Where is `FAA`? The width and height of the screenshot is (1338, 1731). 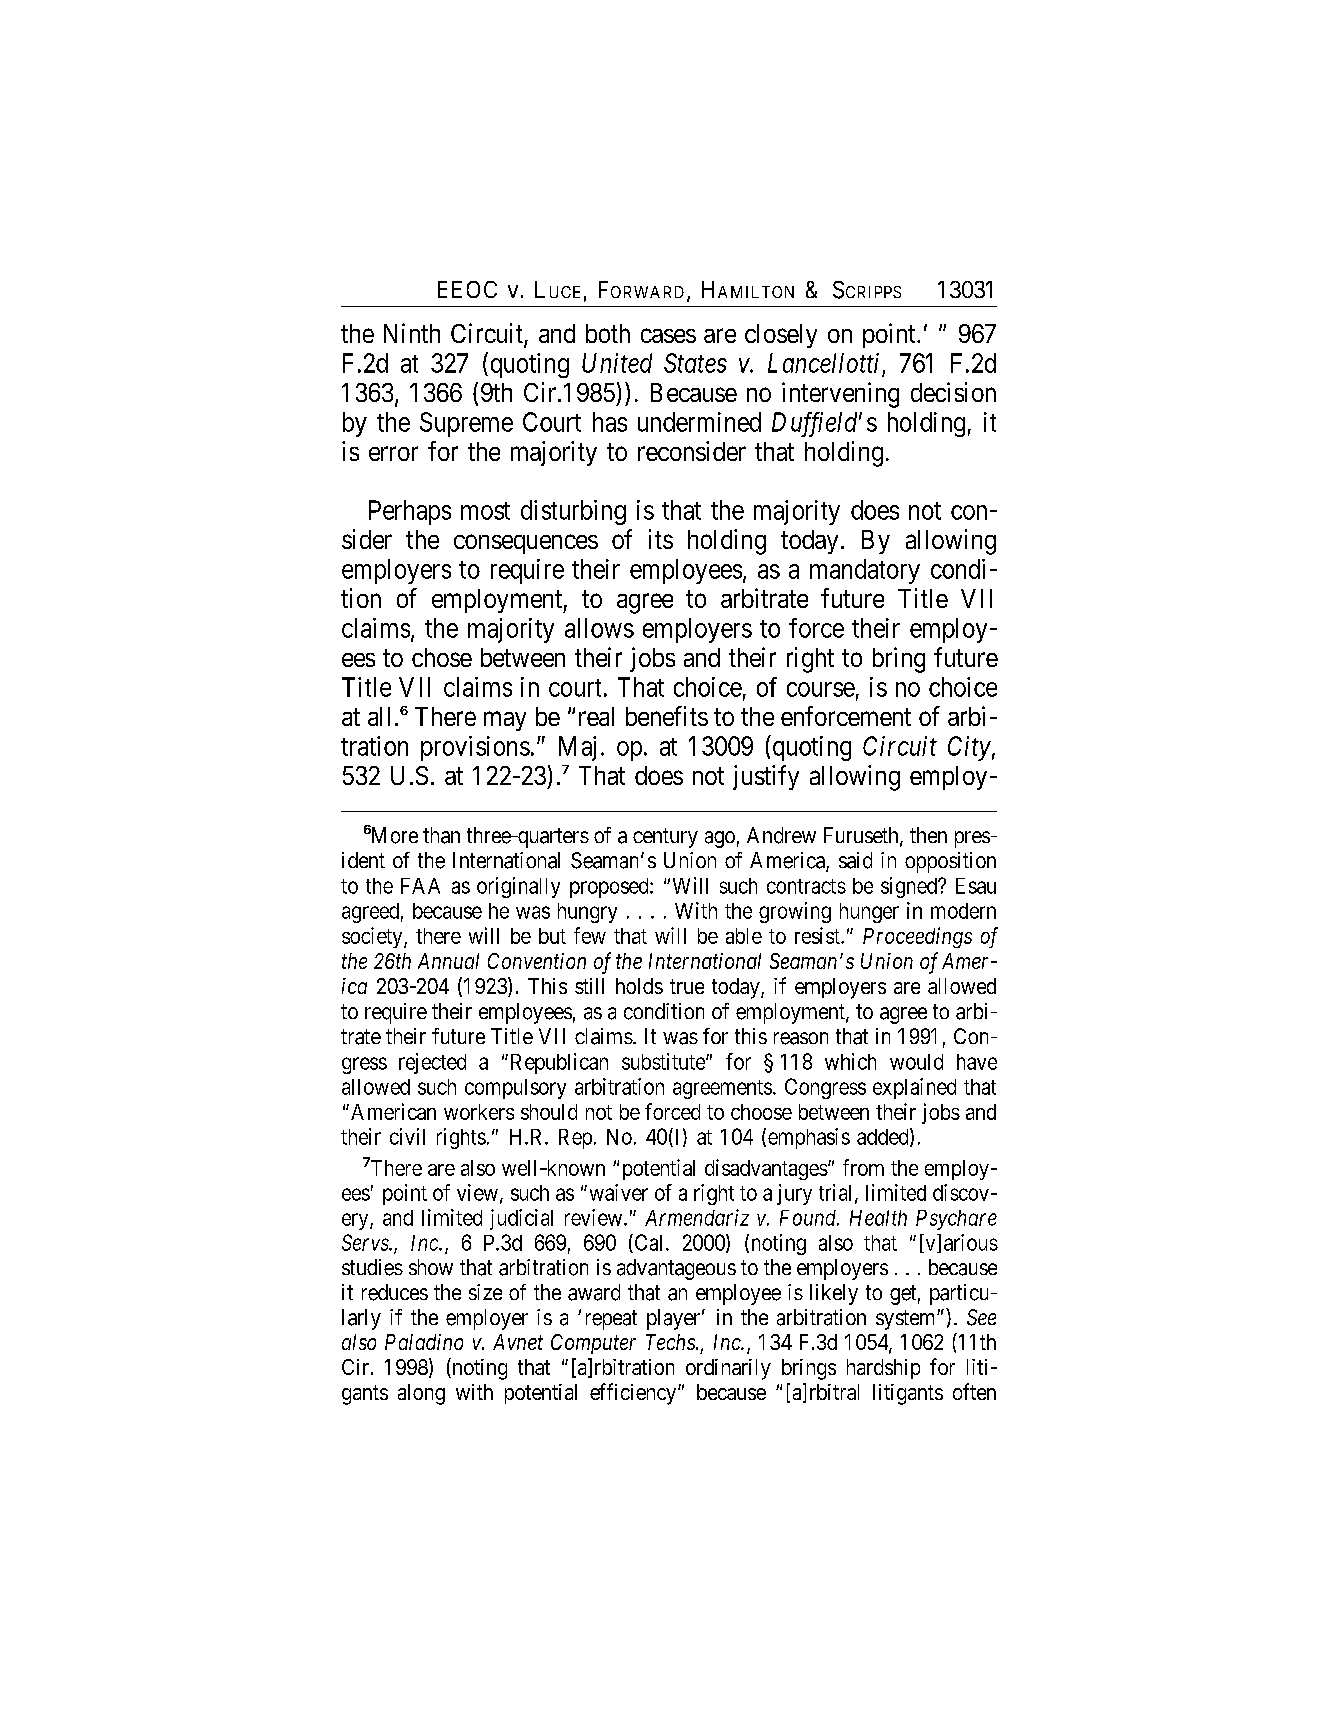 FAA is located at coordinates (420, 886).
